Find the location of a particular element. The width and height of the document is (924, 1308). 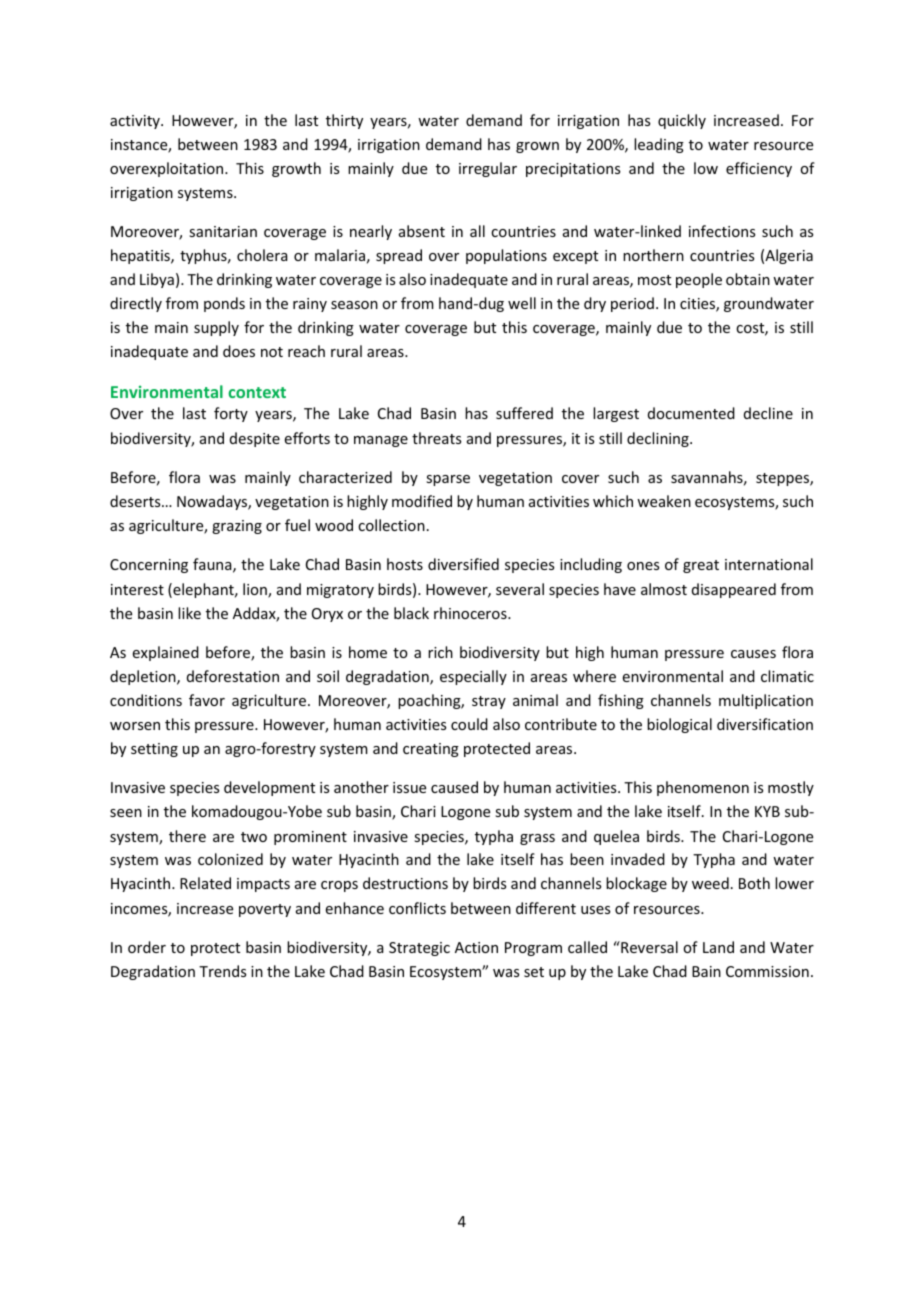

diversified is located at coordinates (463, 564).
